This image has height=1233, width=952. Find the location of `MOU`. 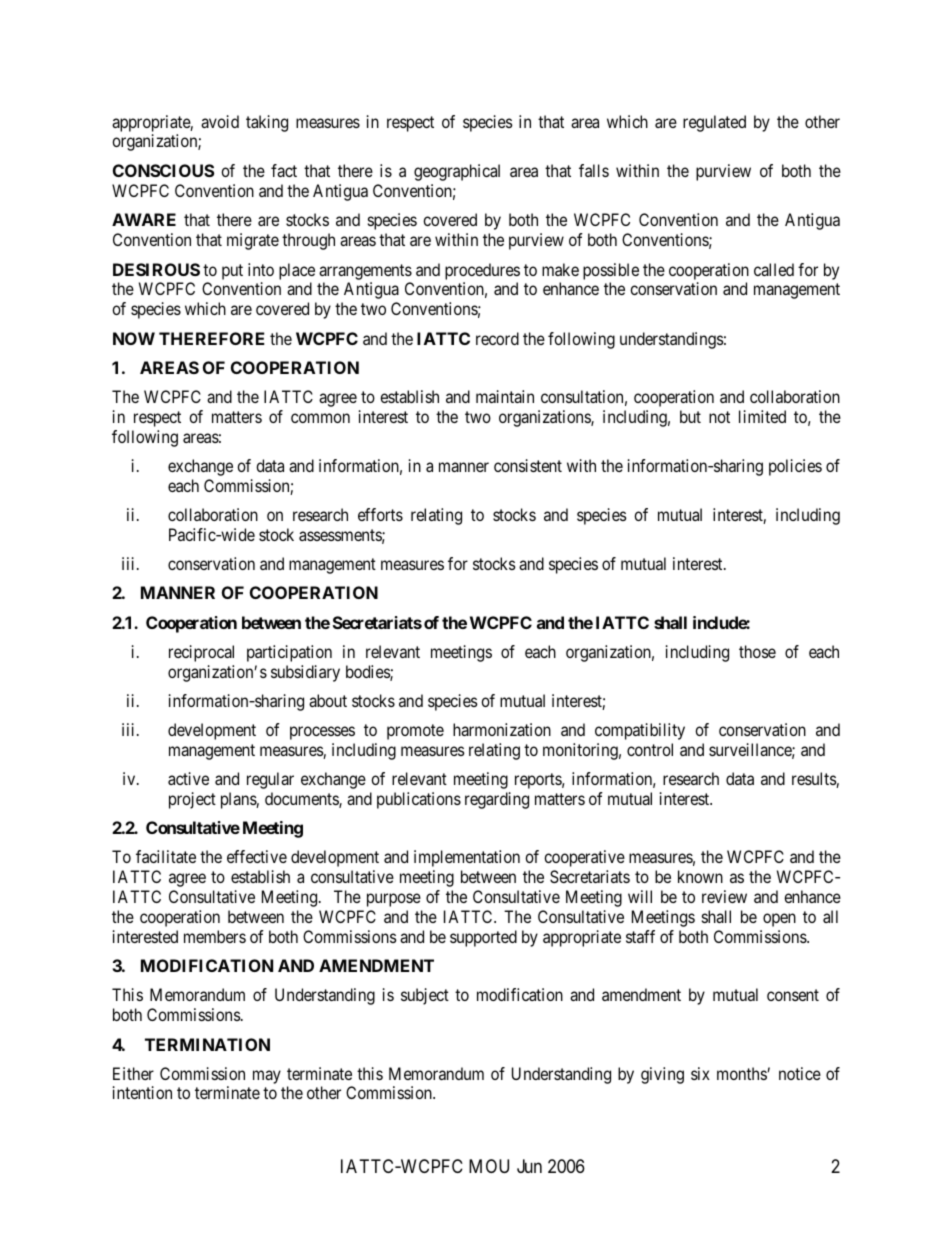

MOU is located at coordinates (489, 1166).
